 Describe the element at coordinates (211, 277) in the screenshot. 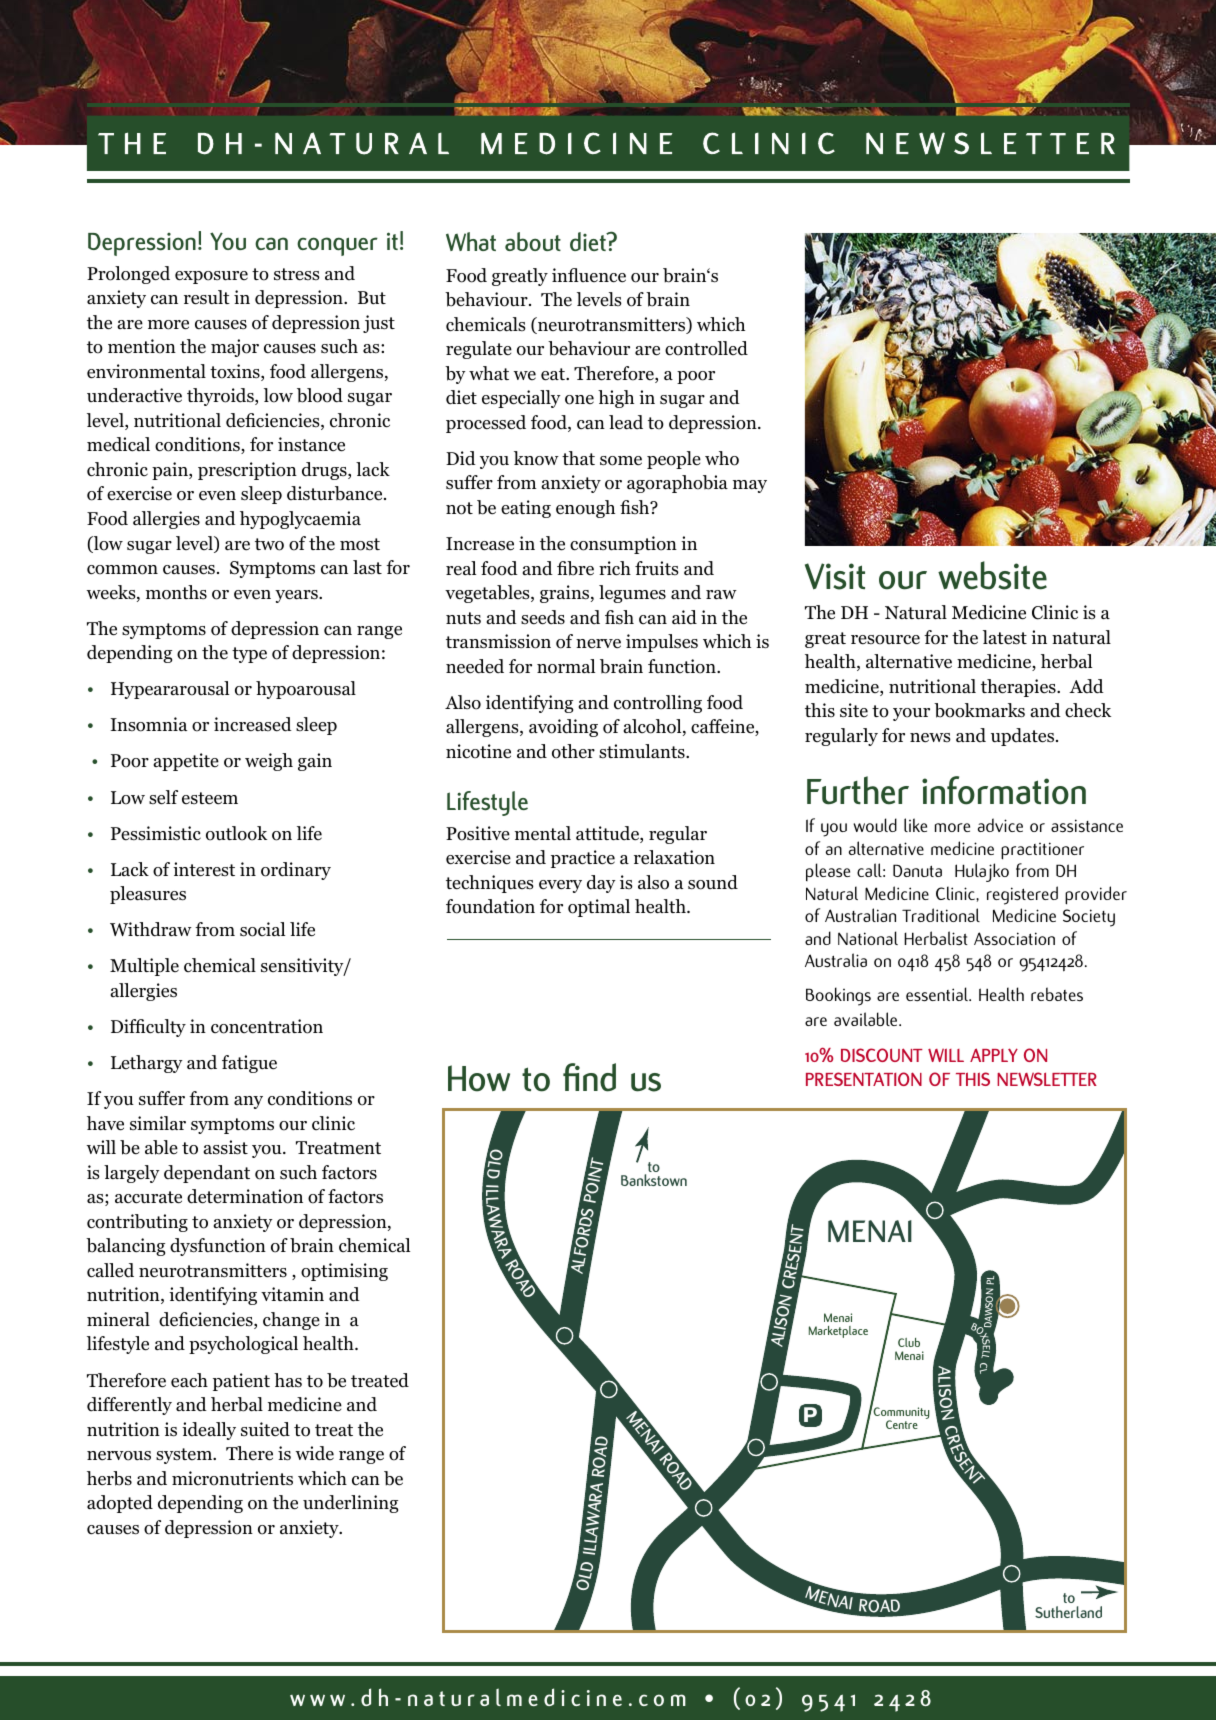

I see `exposure` at that location.
